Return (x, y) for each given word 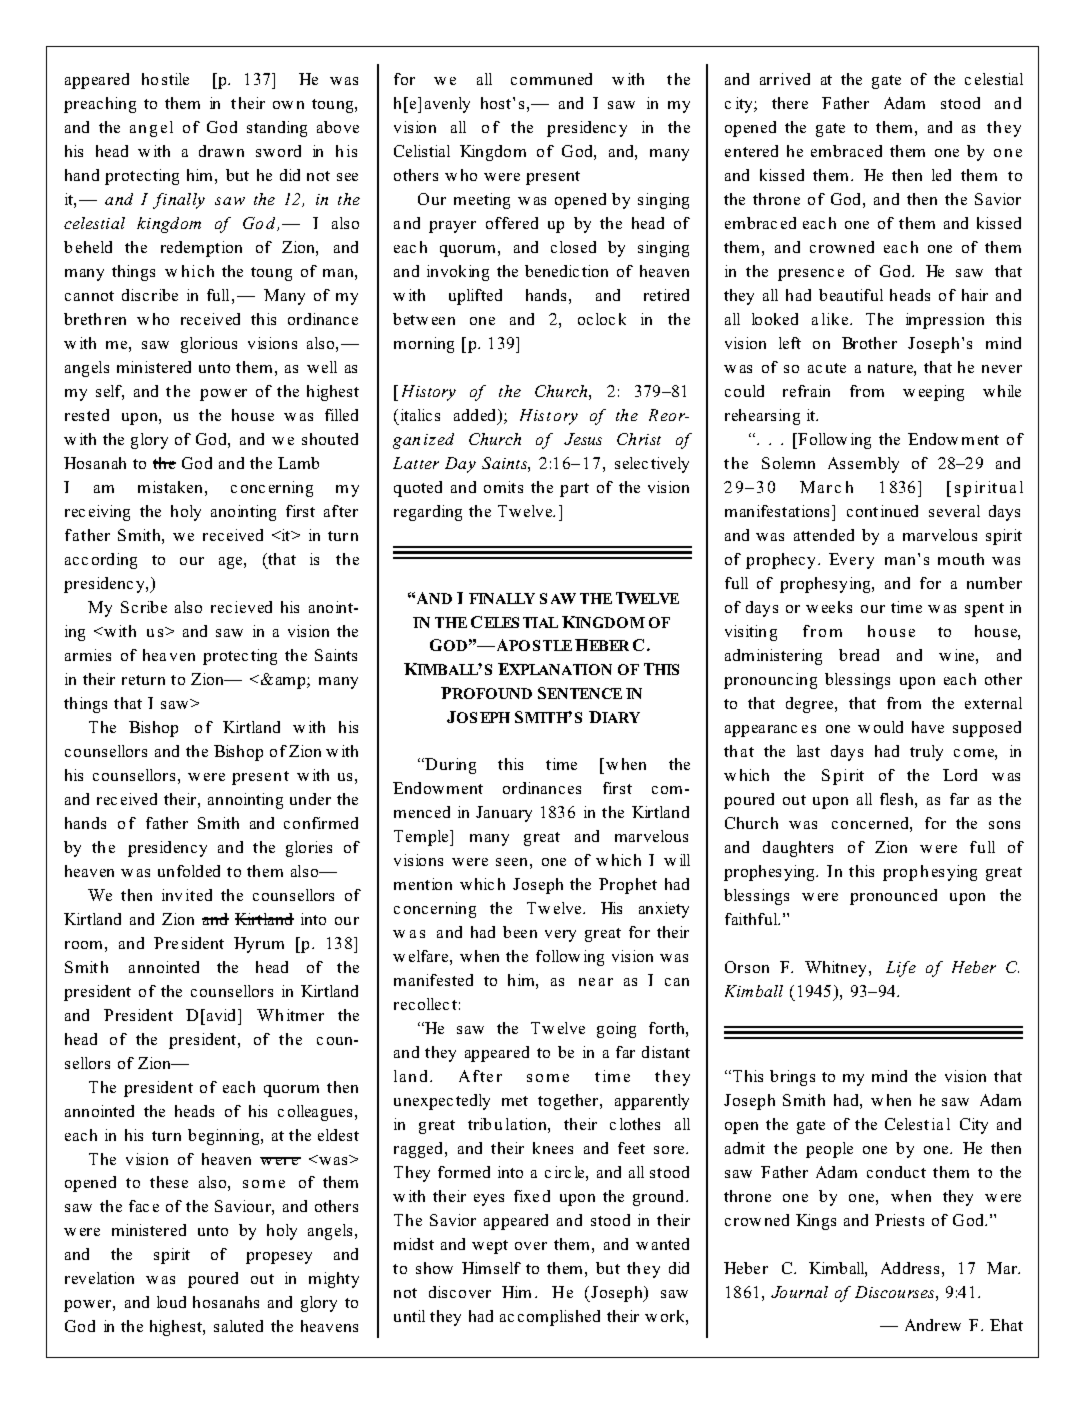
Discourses (896, 1292)
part (574, 490)
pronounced (893, 897)
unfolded (189, 871)
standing (277, 129)
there (790, 103)
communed (551, 79)
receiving (97, 513)
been (520, 932)
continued (882, 511)
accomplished (550, 1318)
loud (171, 1302)
